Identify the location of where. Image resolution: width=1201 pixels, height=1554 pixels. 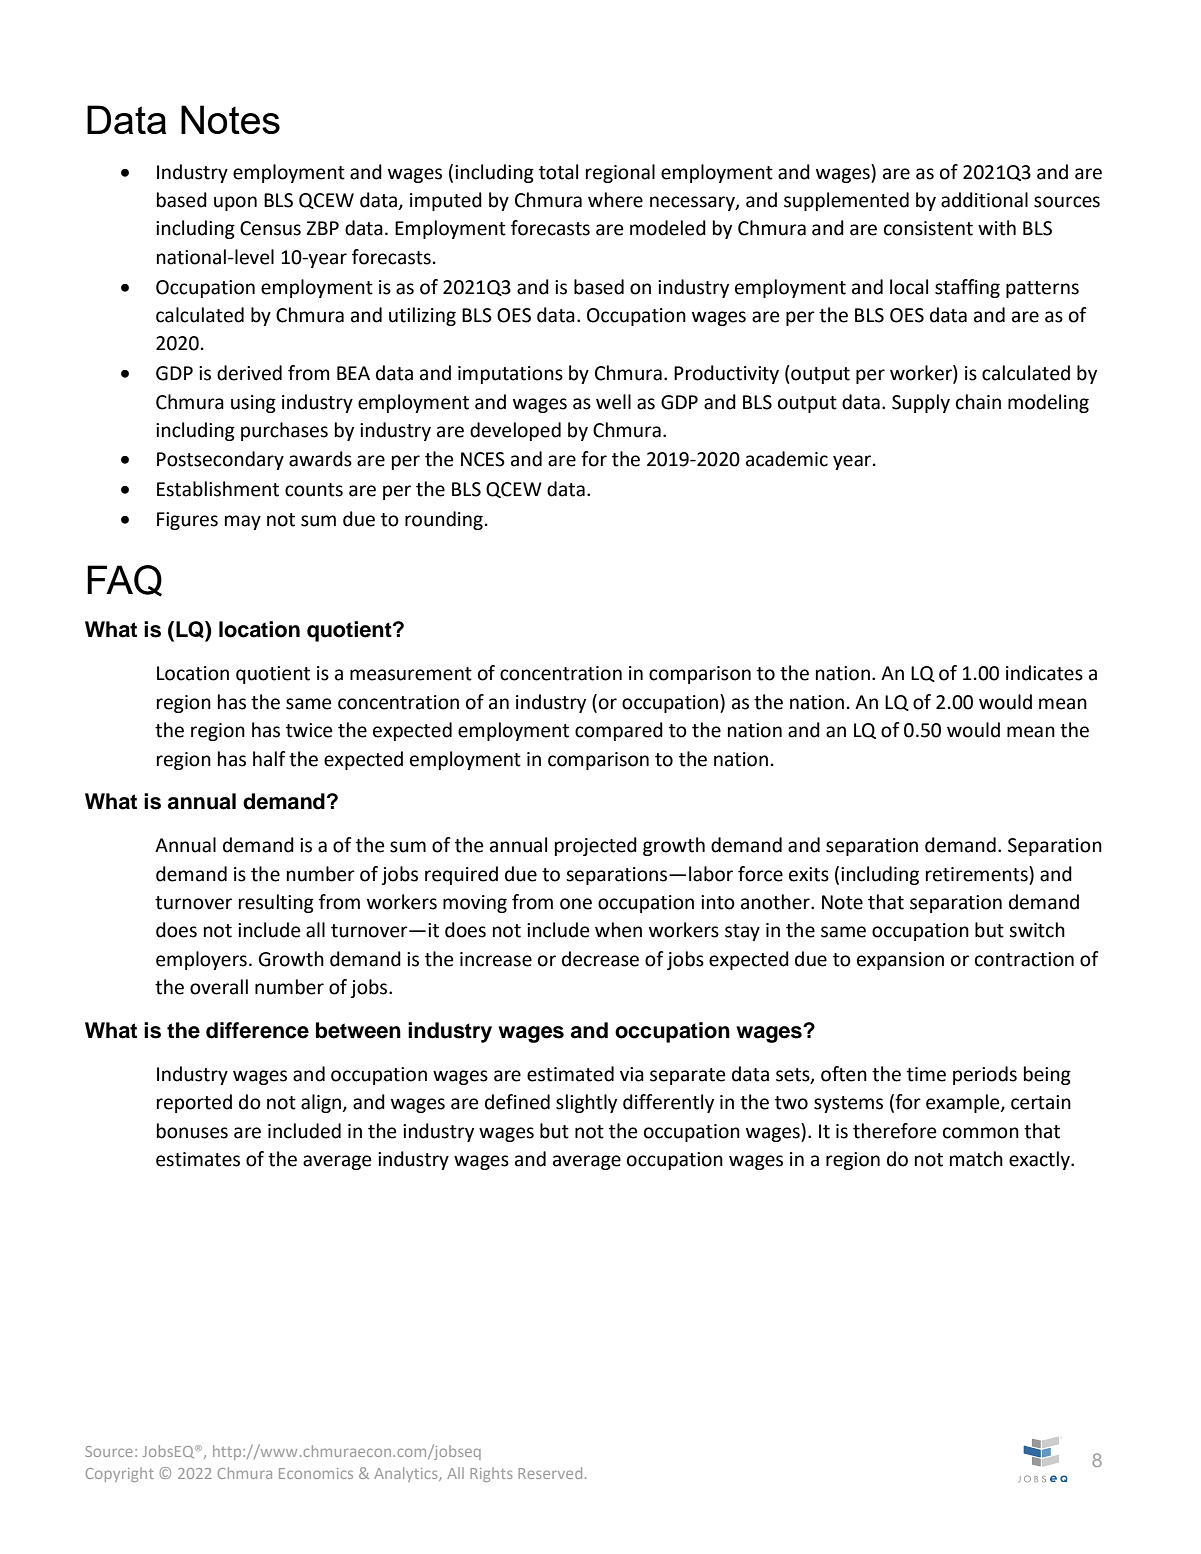
(615, 200).
